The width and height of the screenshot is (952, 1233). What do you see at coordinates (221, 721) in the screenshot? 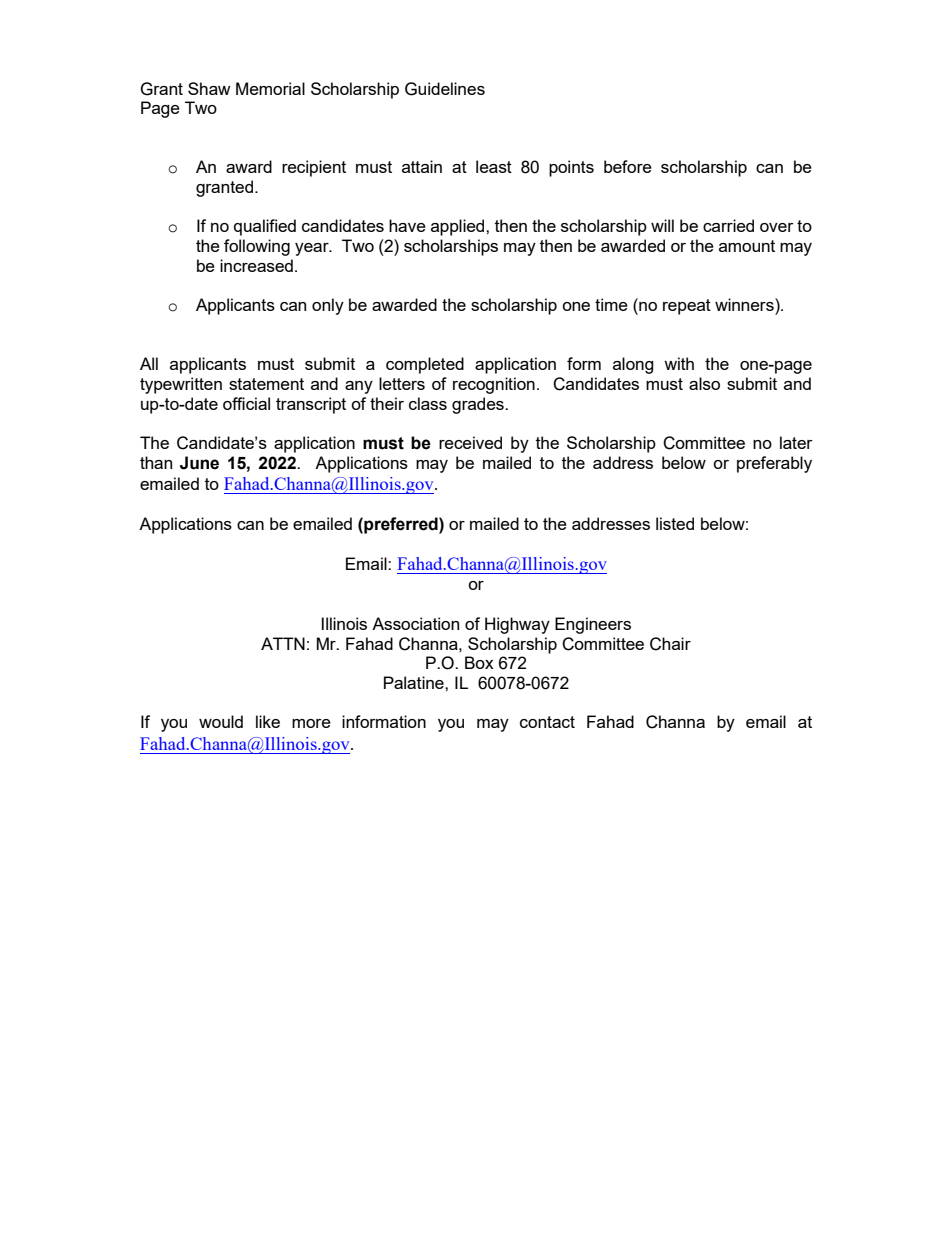
I see `would` at bounding box center [221, 721].
